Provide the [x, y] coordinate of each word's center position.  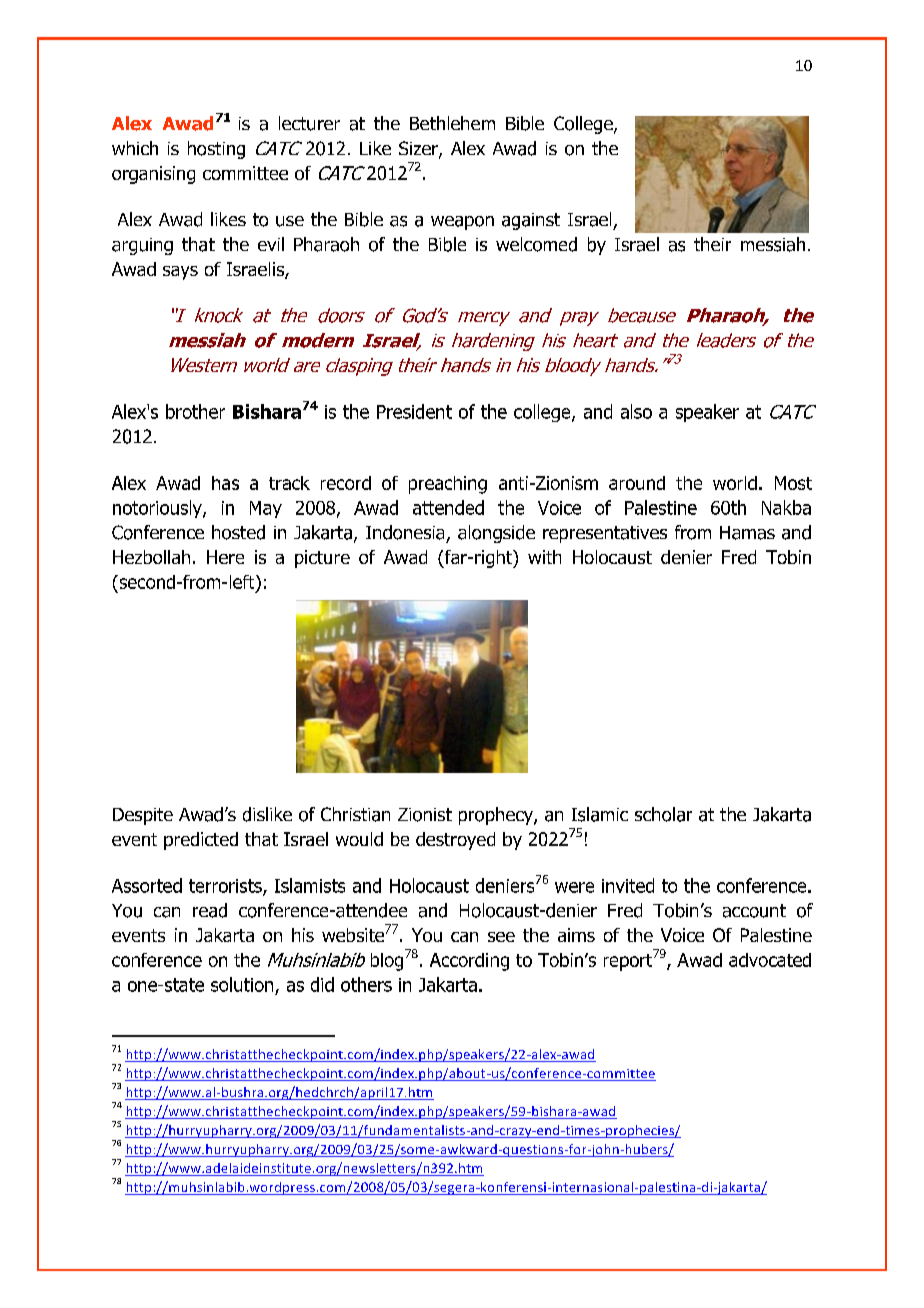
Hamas [747, 533]
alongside [496, 534]
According [469, 962]
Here [225, 557]
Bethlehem [452, 123]
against [531, 221]
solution [242, 984]
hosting [216, 150]
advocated [770, 960]
